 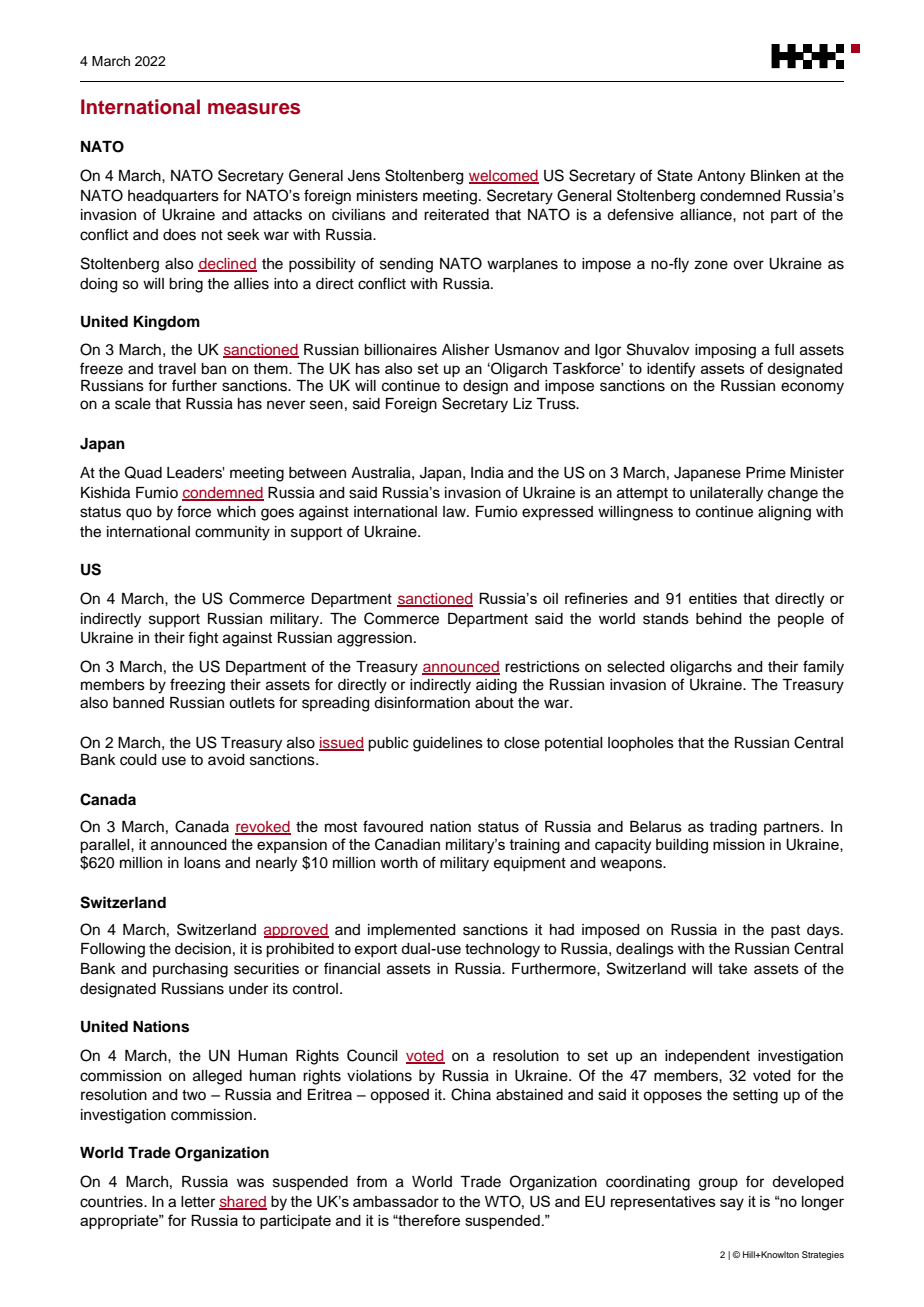 I want to click on welcomed, so click(x=504, y=176).
